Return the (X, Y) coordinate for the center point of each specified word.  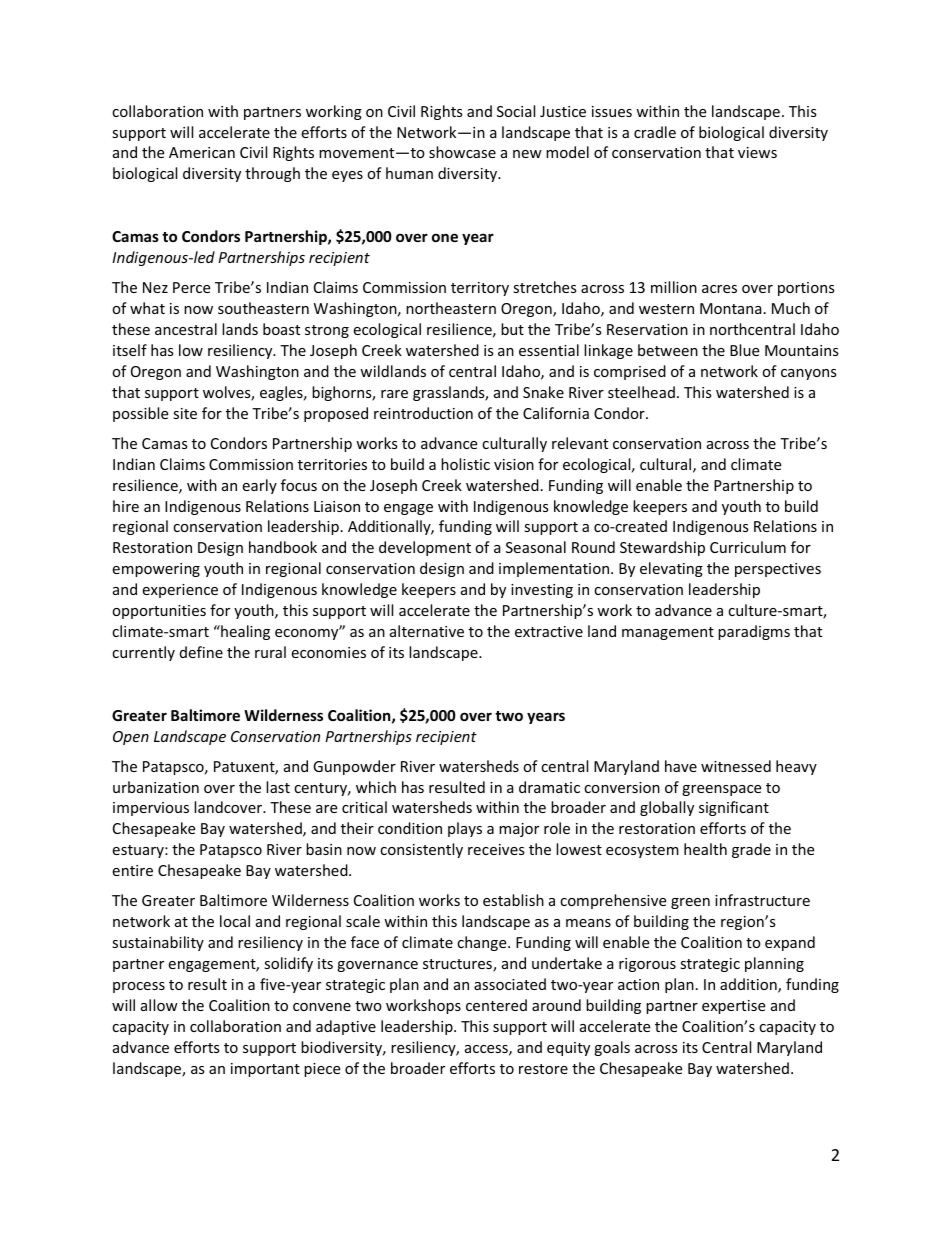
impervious (151, 809)
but (512, 329)
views (757, 152)
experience (180, 591)
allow (159, 1005)
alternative (427, 631)
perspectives (778, 570)
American (202, 152)
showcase (462, 152)
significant (734, 808)
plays (465, 829)
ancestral (186, 329)
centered (496, 1005)
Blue (744, 350)
